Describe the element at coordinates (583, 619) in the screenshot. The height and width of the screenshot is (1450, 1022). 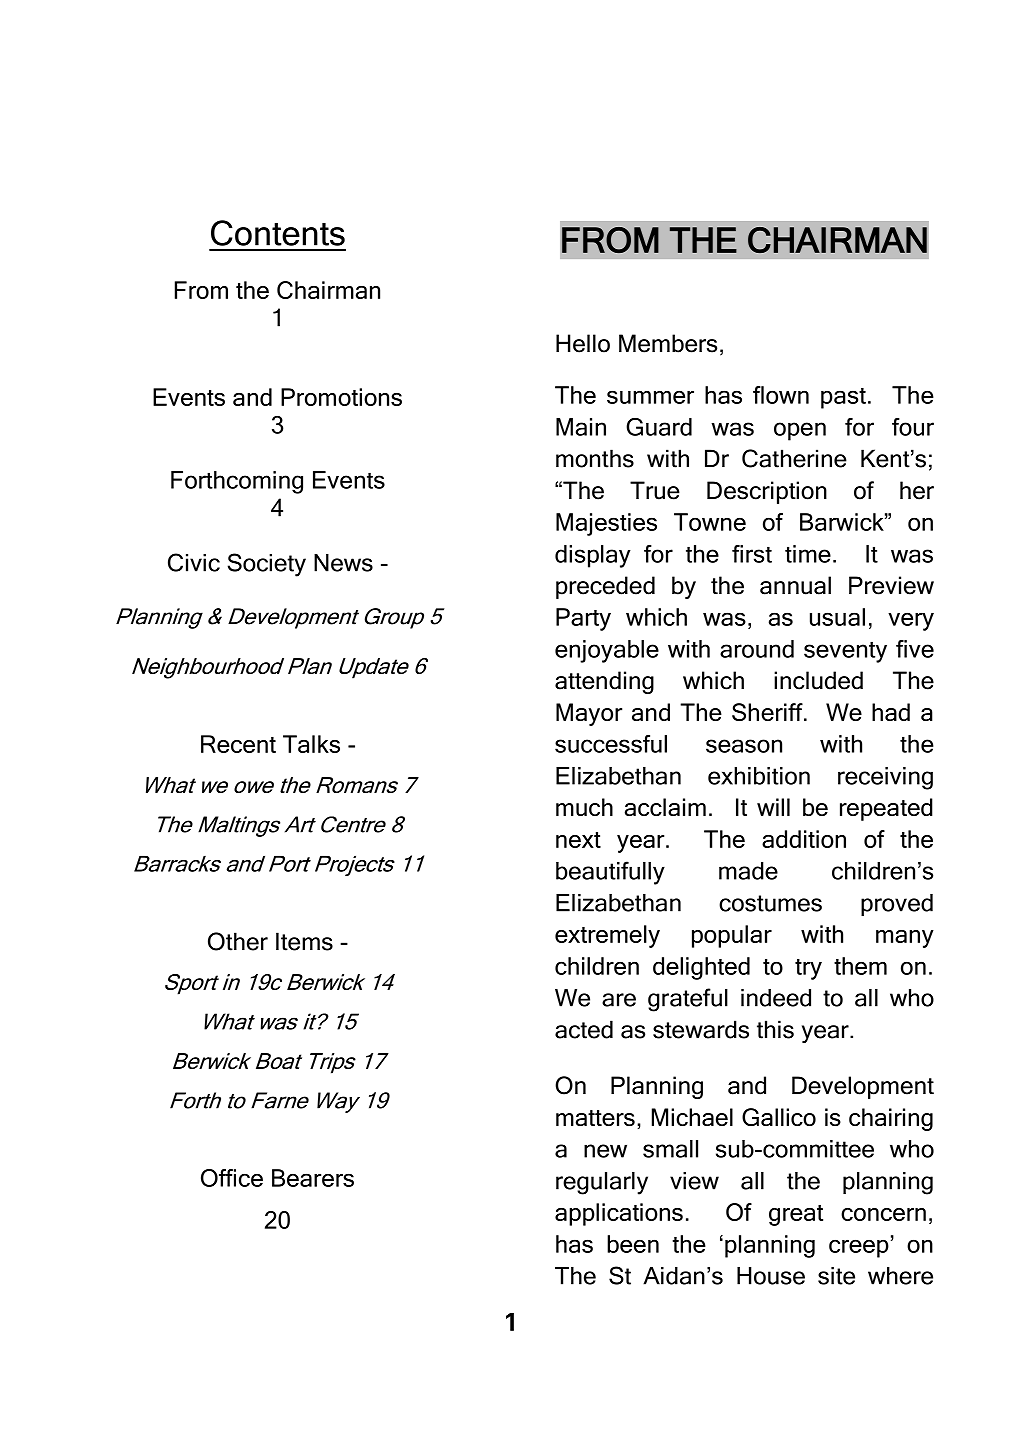
I see `Party` at that location.
